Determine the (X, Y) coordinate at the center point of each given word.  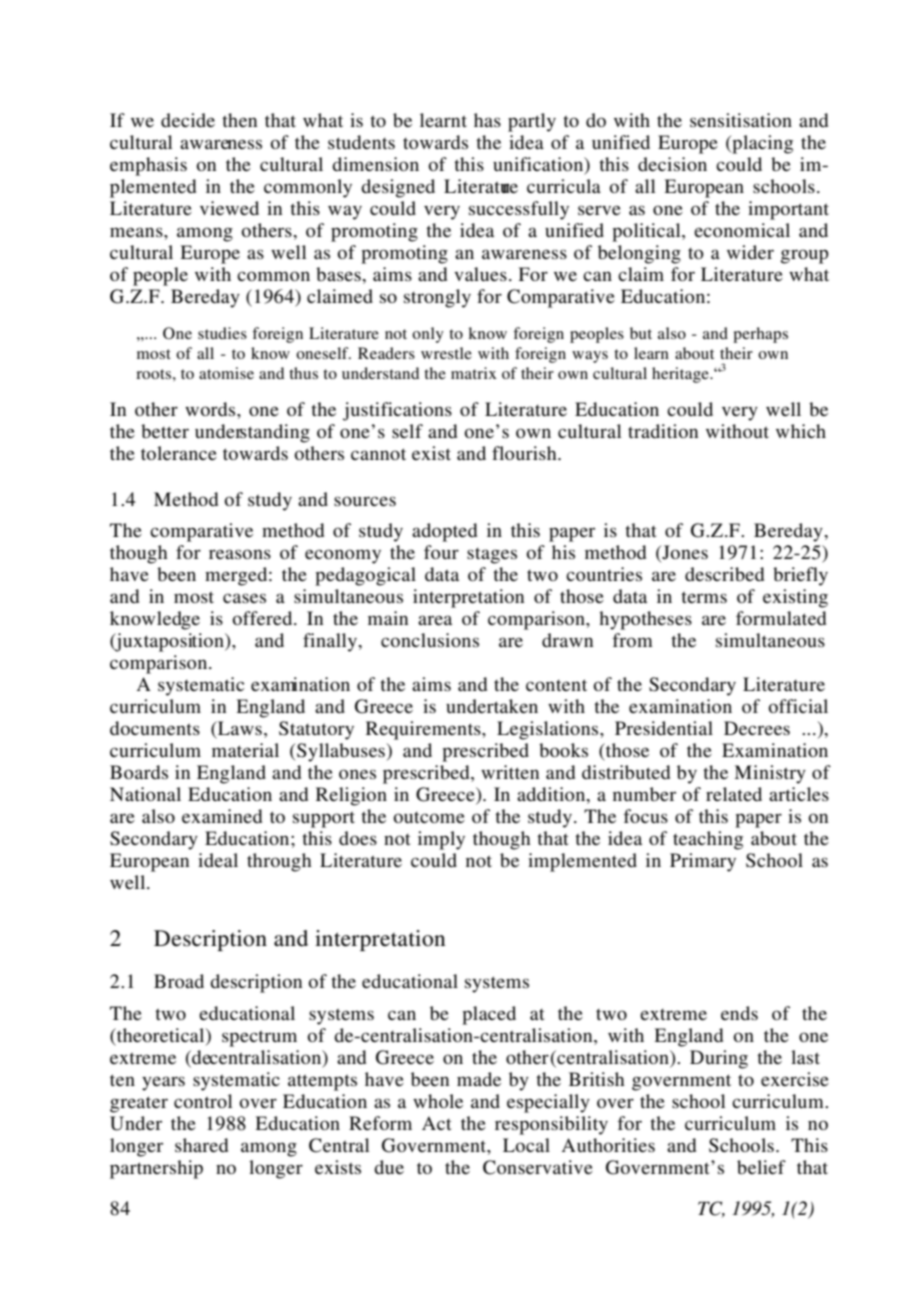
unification (539, 165)
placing (761, 144)
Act (436, 1123)
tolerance (179, 453)
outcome (429, 817)
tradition (663, 431)
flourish (525, 453)
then (239, 120)
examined (222, 816)
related (734, 794)
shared (201, 1145)
